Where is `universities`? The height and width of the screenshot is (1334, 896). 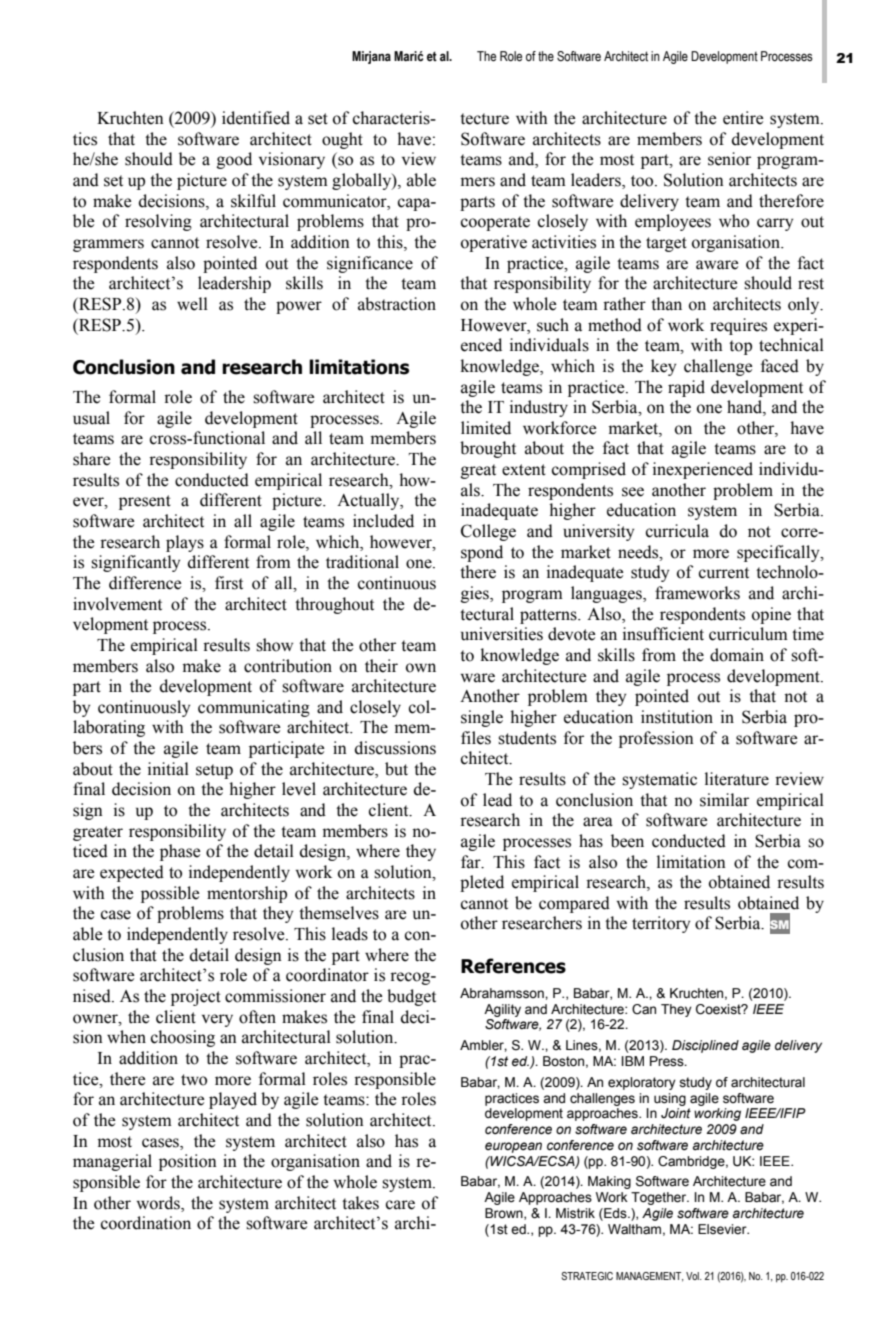 universities is located at coordinates (502, 634).
